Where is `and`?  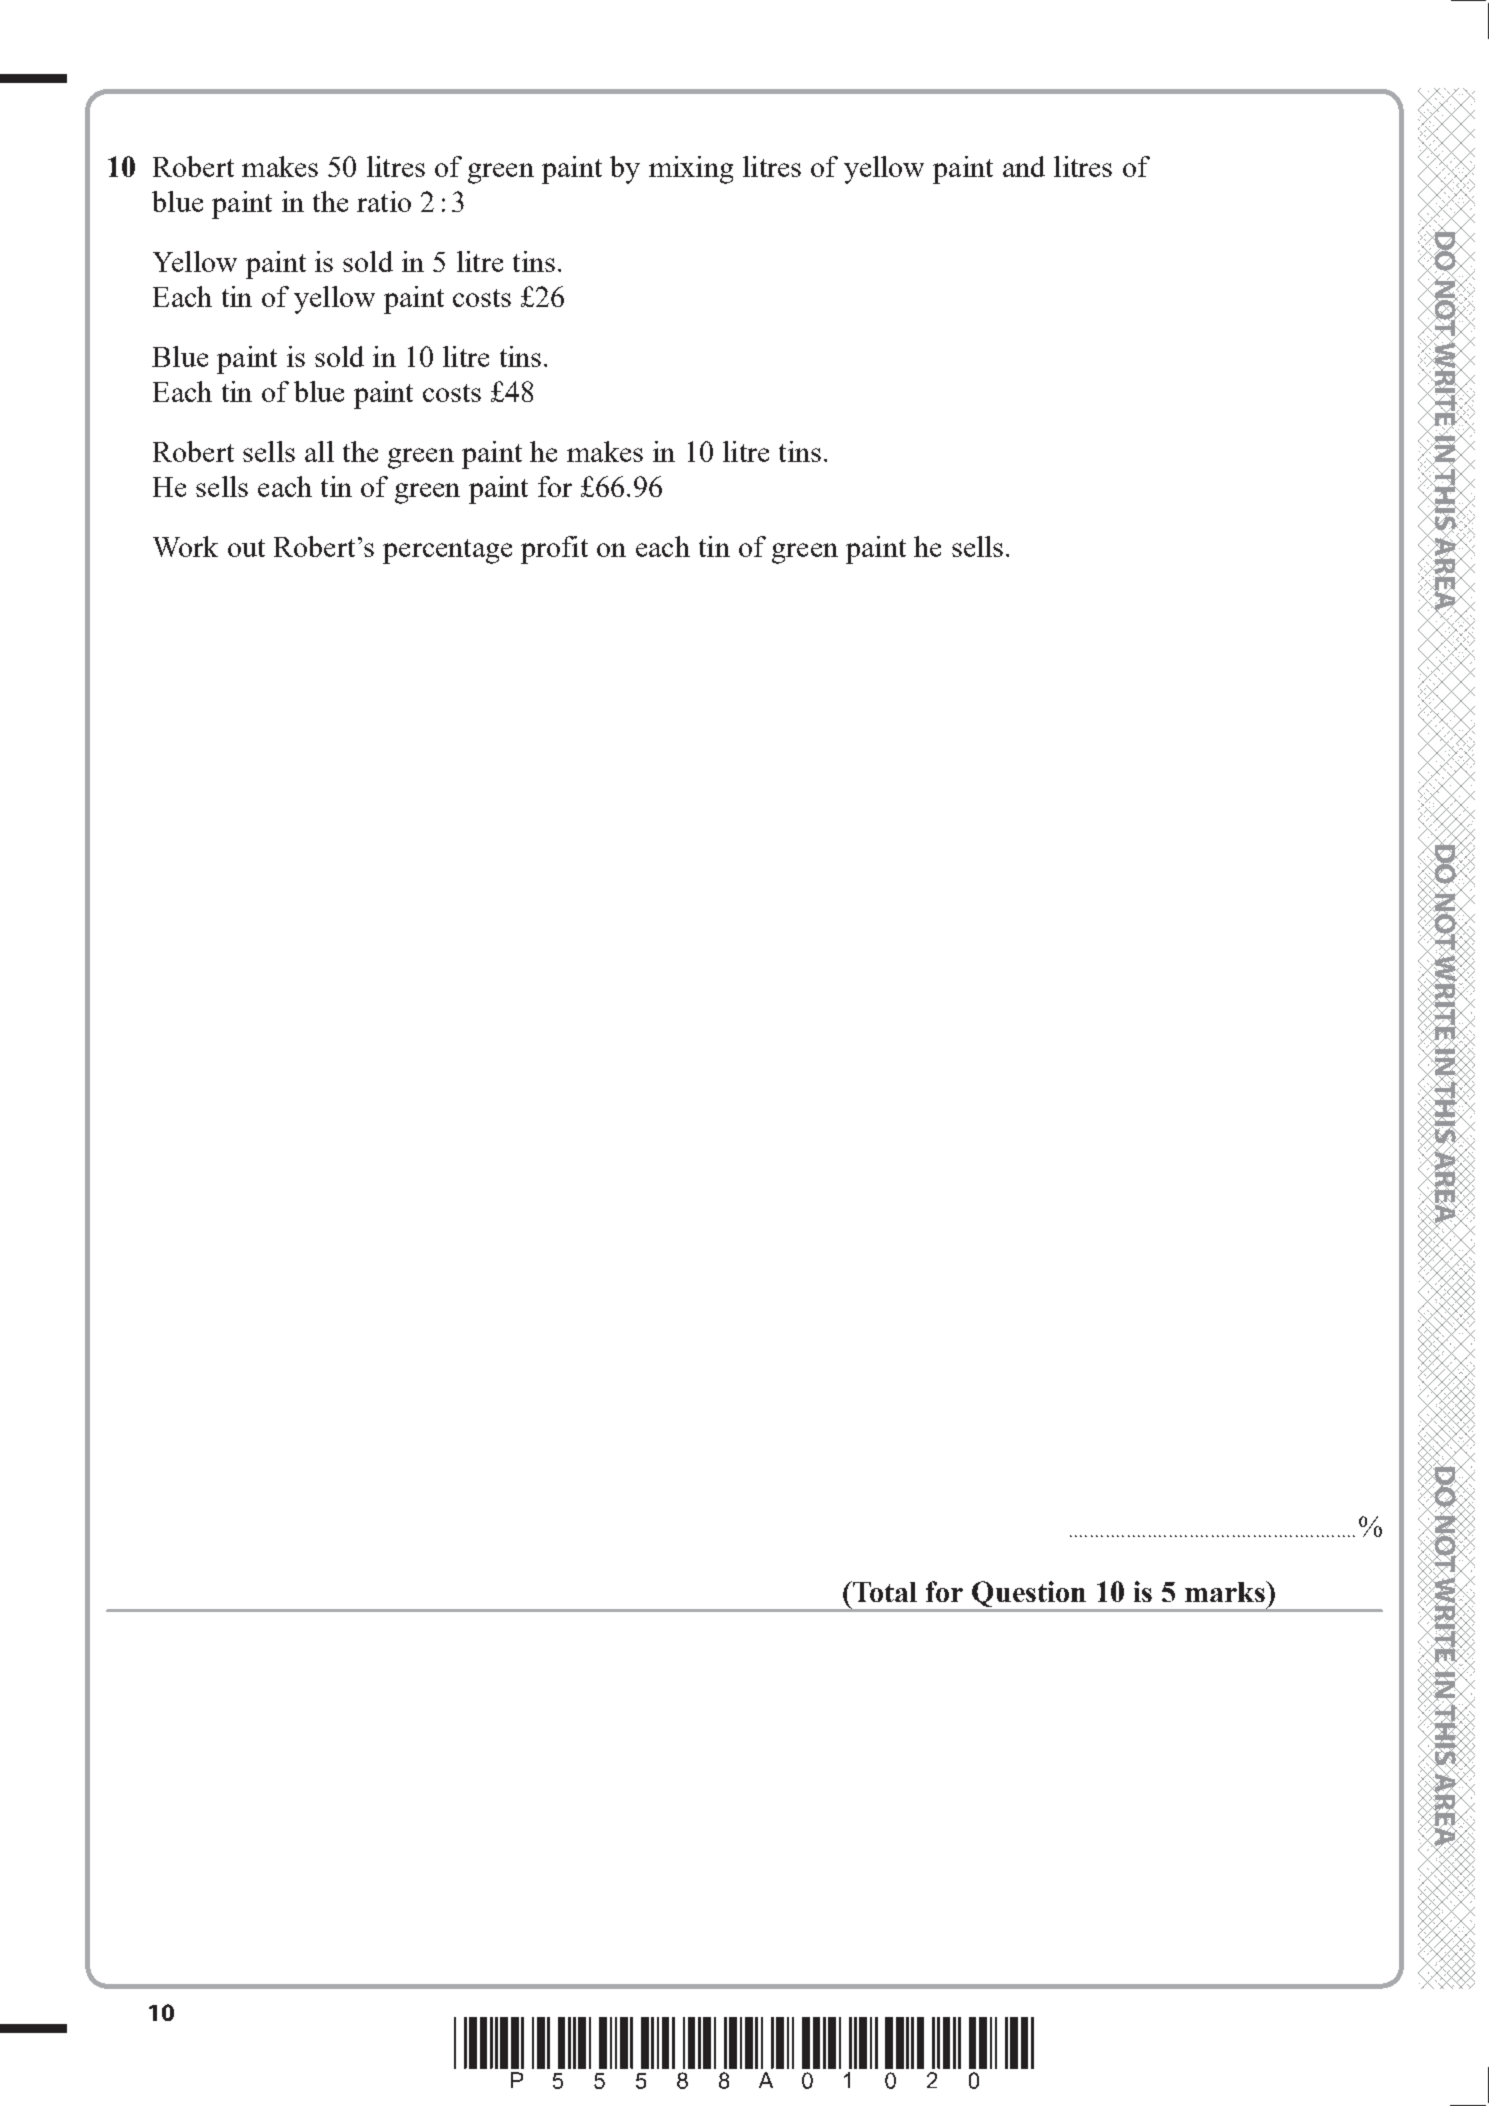
and is located at coordinates (1024, 166).
